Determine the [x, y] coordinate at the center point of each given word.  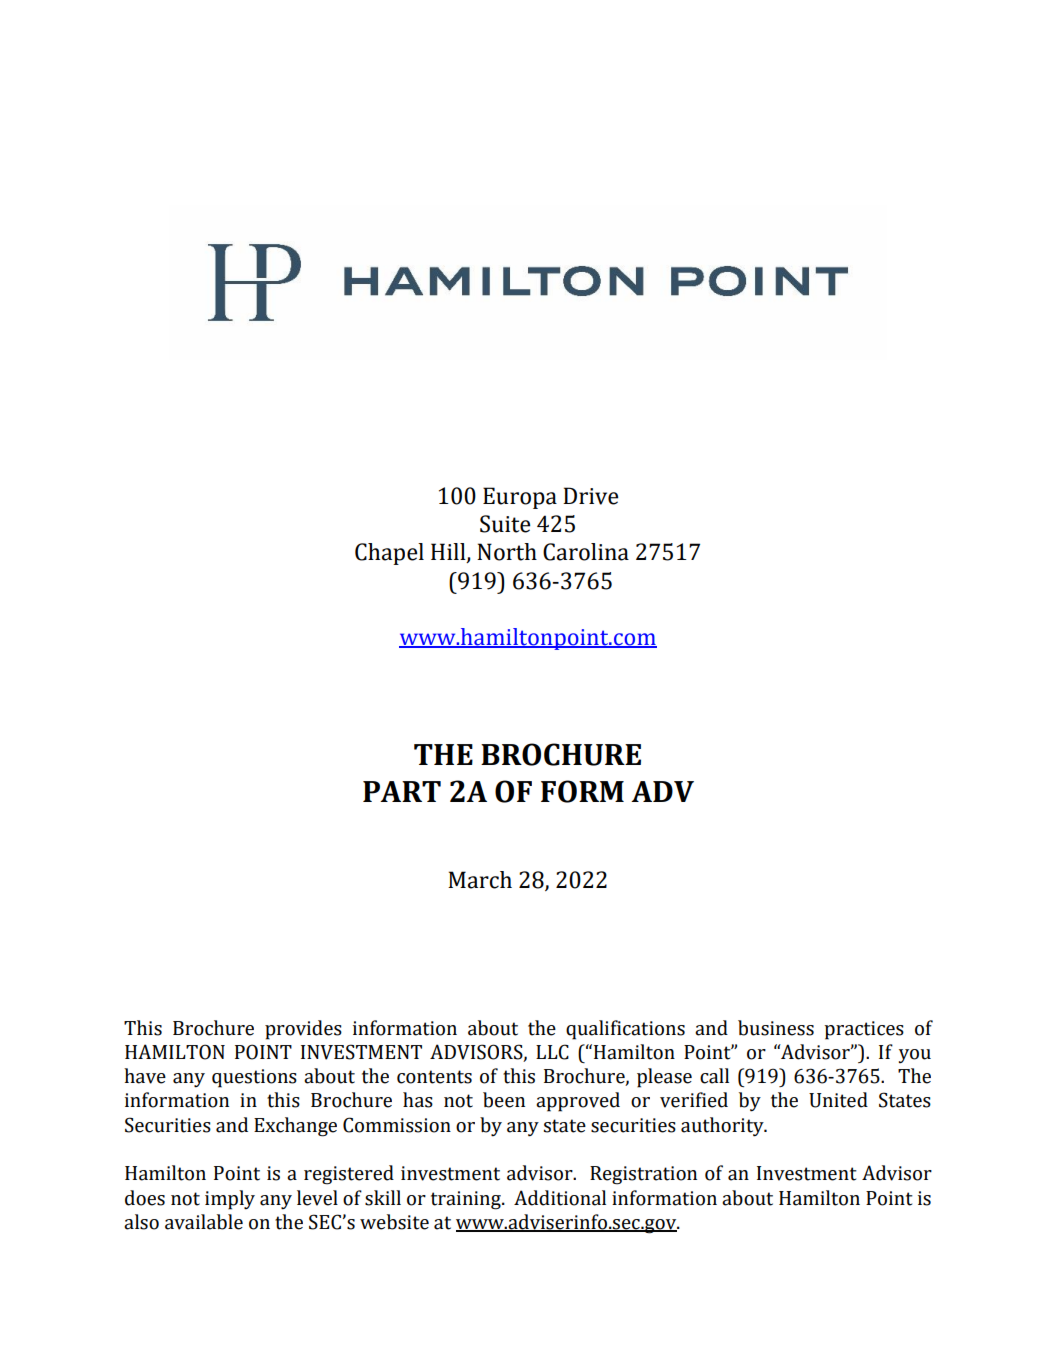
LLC [552, 1052]
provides [303, 1030]
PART [402, 791]
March [480, 880]
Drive [590, 496]
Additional [560, 1198]
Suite [505, 524]
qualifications [625, 1030]
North [507, 552]
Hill [449, 553]
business [776, 1028]
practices [864, 1030]
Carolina [586, 552]
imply [230, 1200]
